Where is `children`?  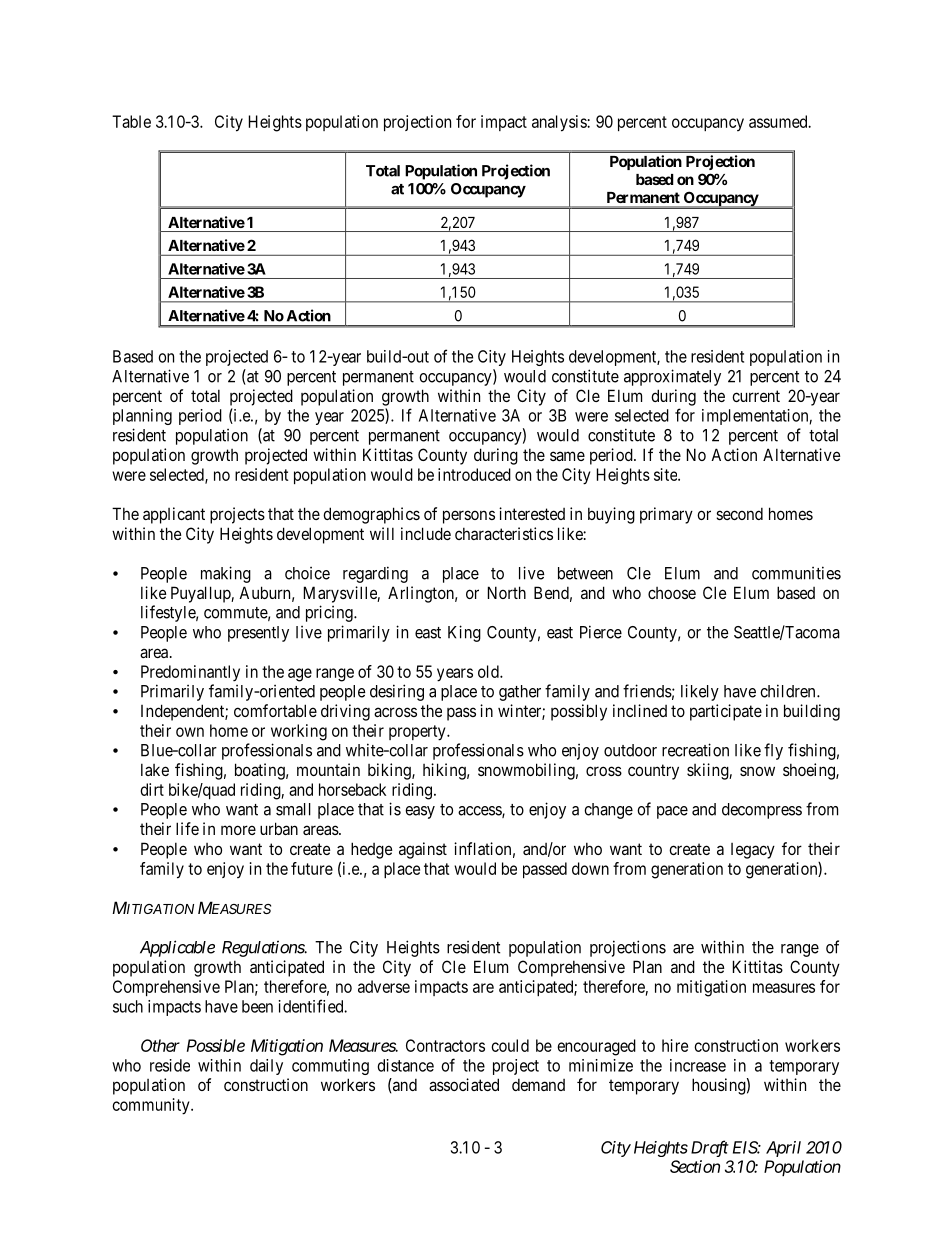 children is located at coordinates (789, 691).
